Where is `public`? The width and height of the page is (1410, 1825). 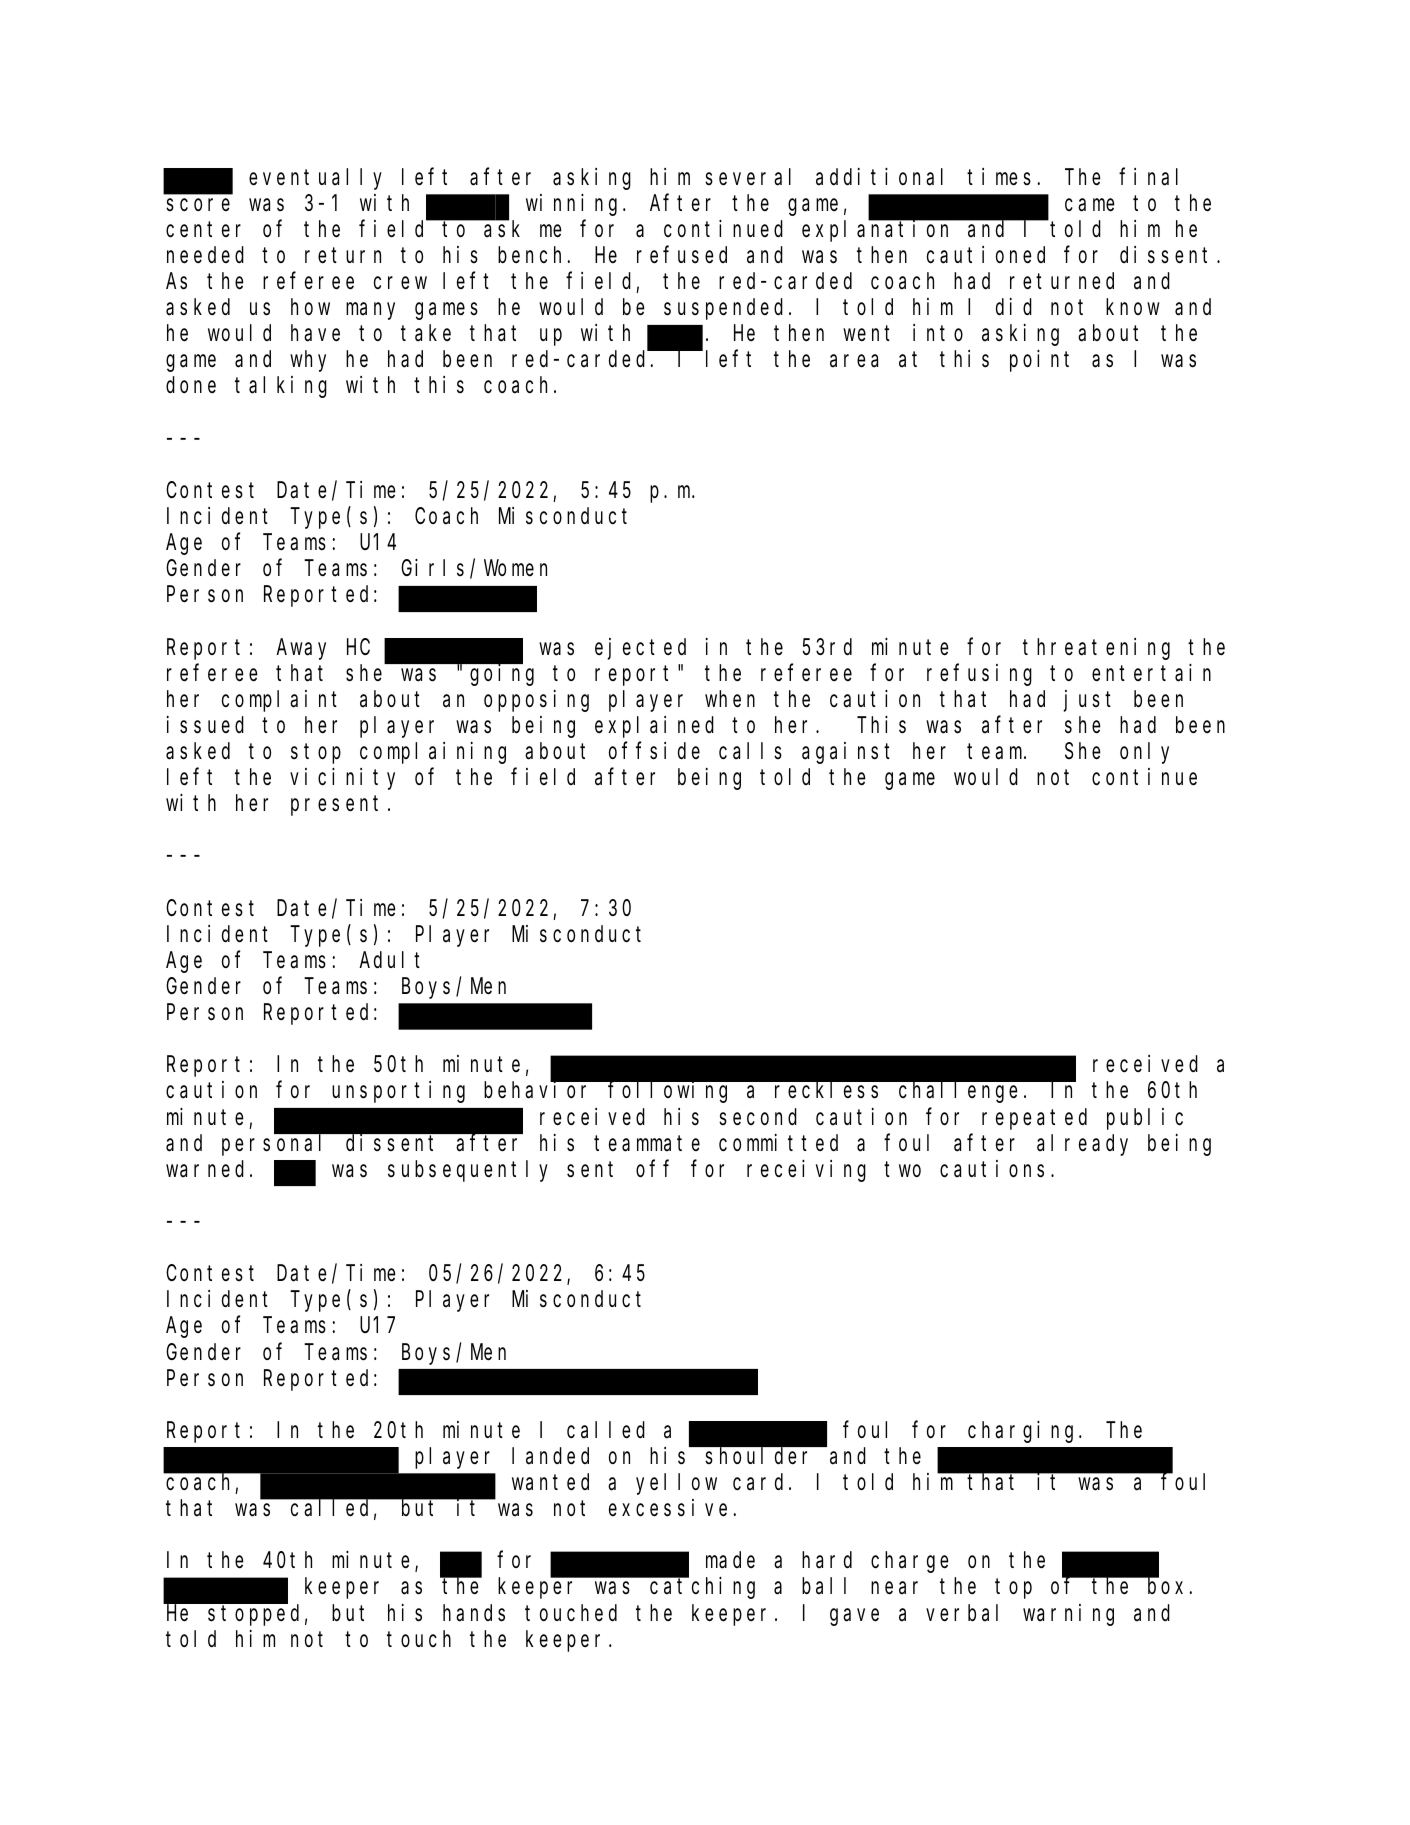
public is located at coordinates (1145, 1119).
